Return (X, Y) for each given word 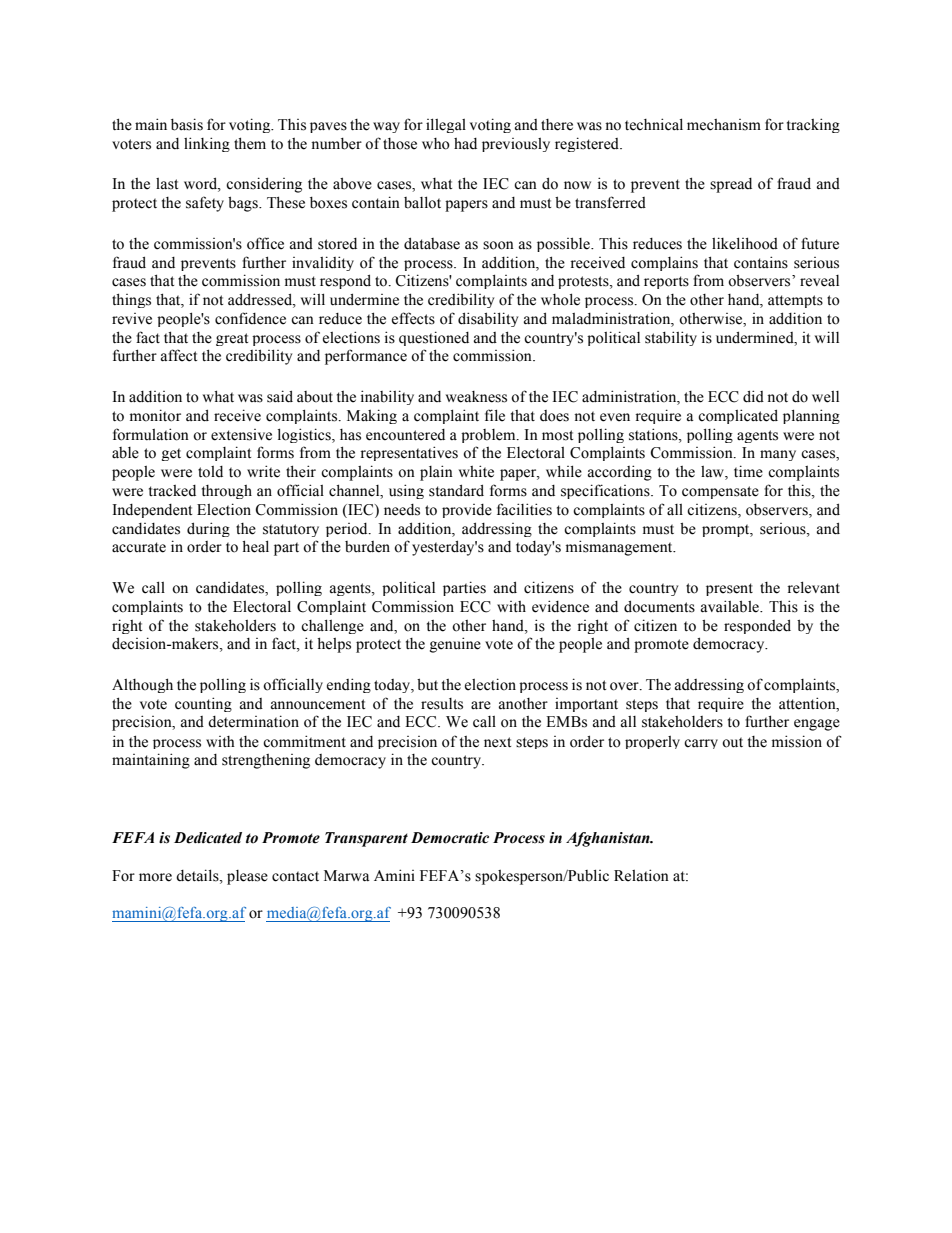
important (586, 705)
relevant (813, 587)
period (348, 530)
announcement (318, 704)
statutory (291, 530)
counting (203, 704)
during (208, 529)
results (442, 704)
